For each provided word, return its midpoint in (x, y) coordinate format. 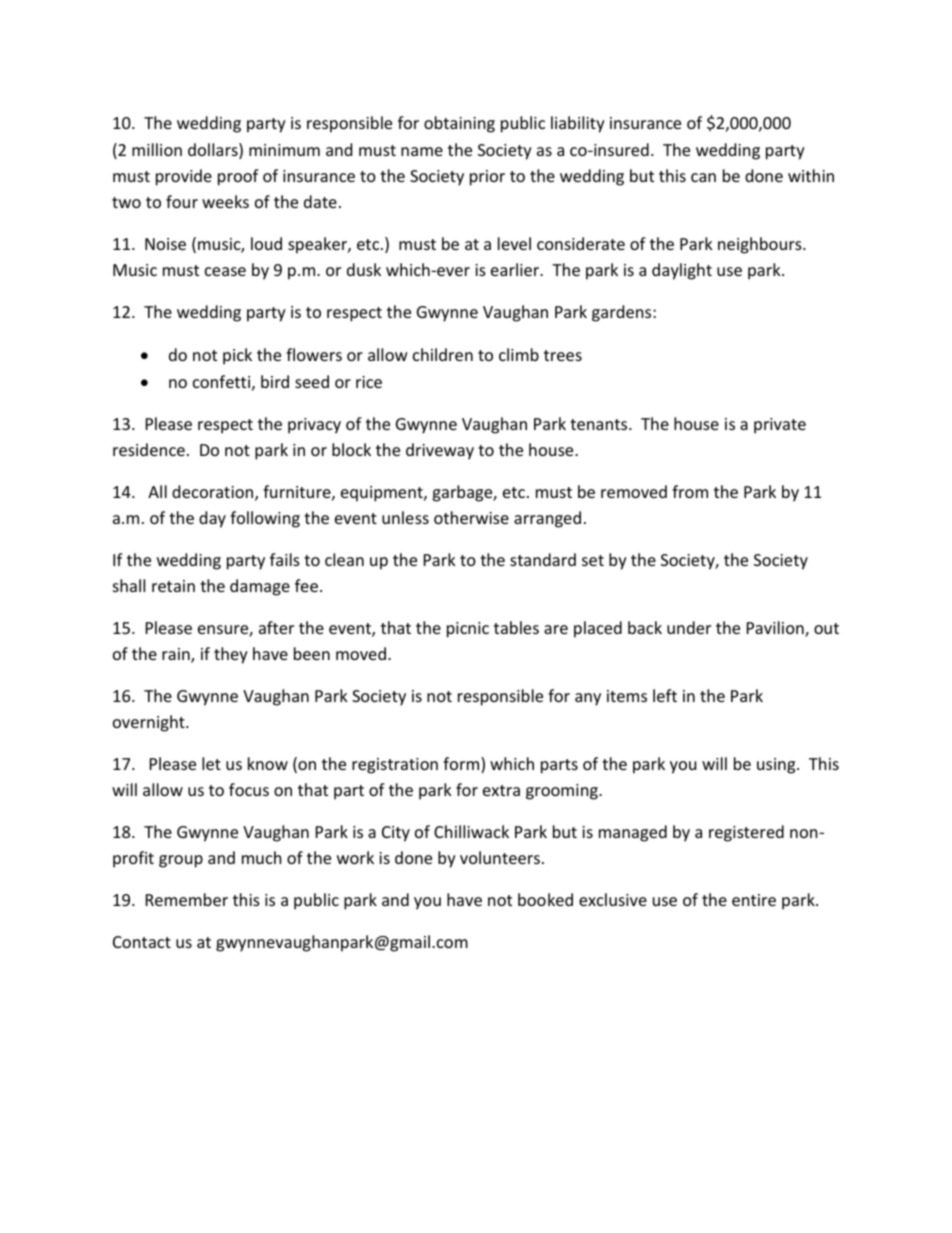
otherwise (471, 517)
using (777, 766)
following (265, 519)
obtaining (459, 124)
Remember (187, 899)
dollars (214, 151)
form (462, 765)
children (443, 354)
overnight (150, 723)
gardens (623, 313)
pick (237, 356)
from (690, 491)
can (703, 177)
